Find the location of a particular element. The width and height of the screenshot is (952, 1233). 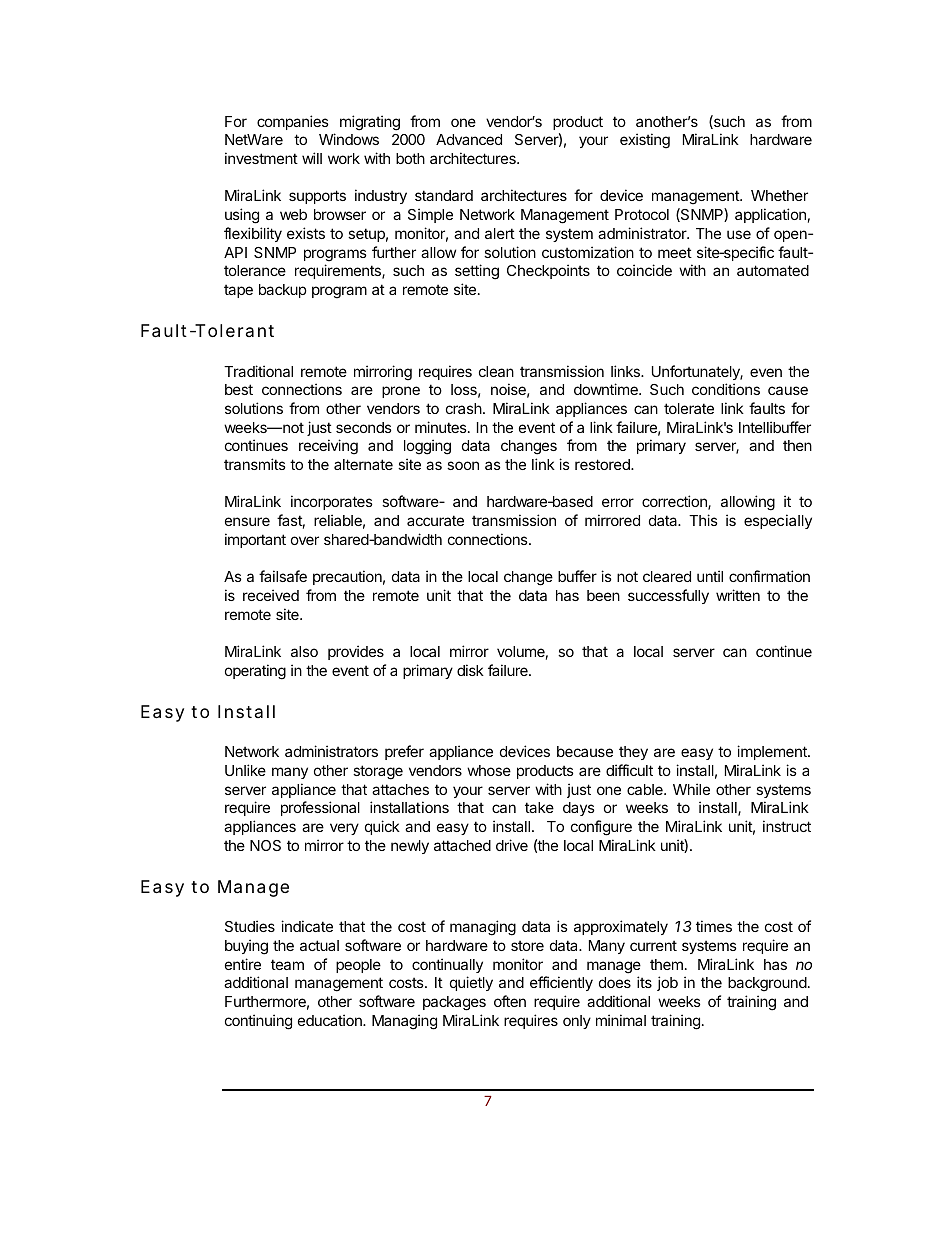

failsafe is located at coordinates (283, 576).
